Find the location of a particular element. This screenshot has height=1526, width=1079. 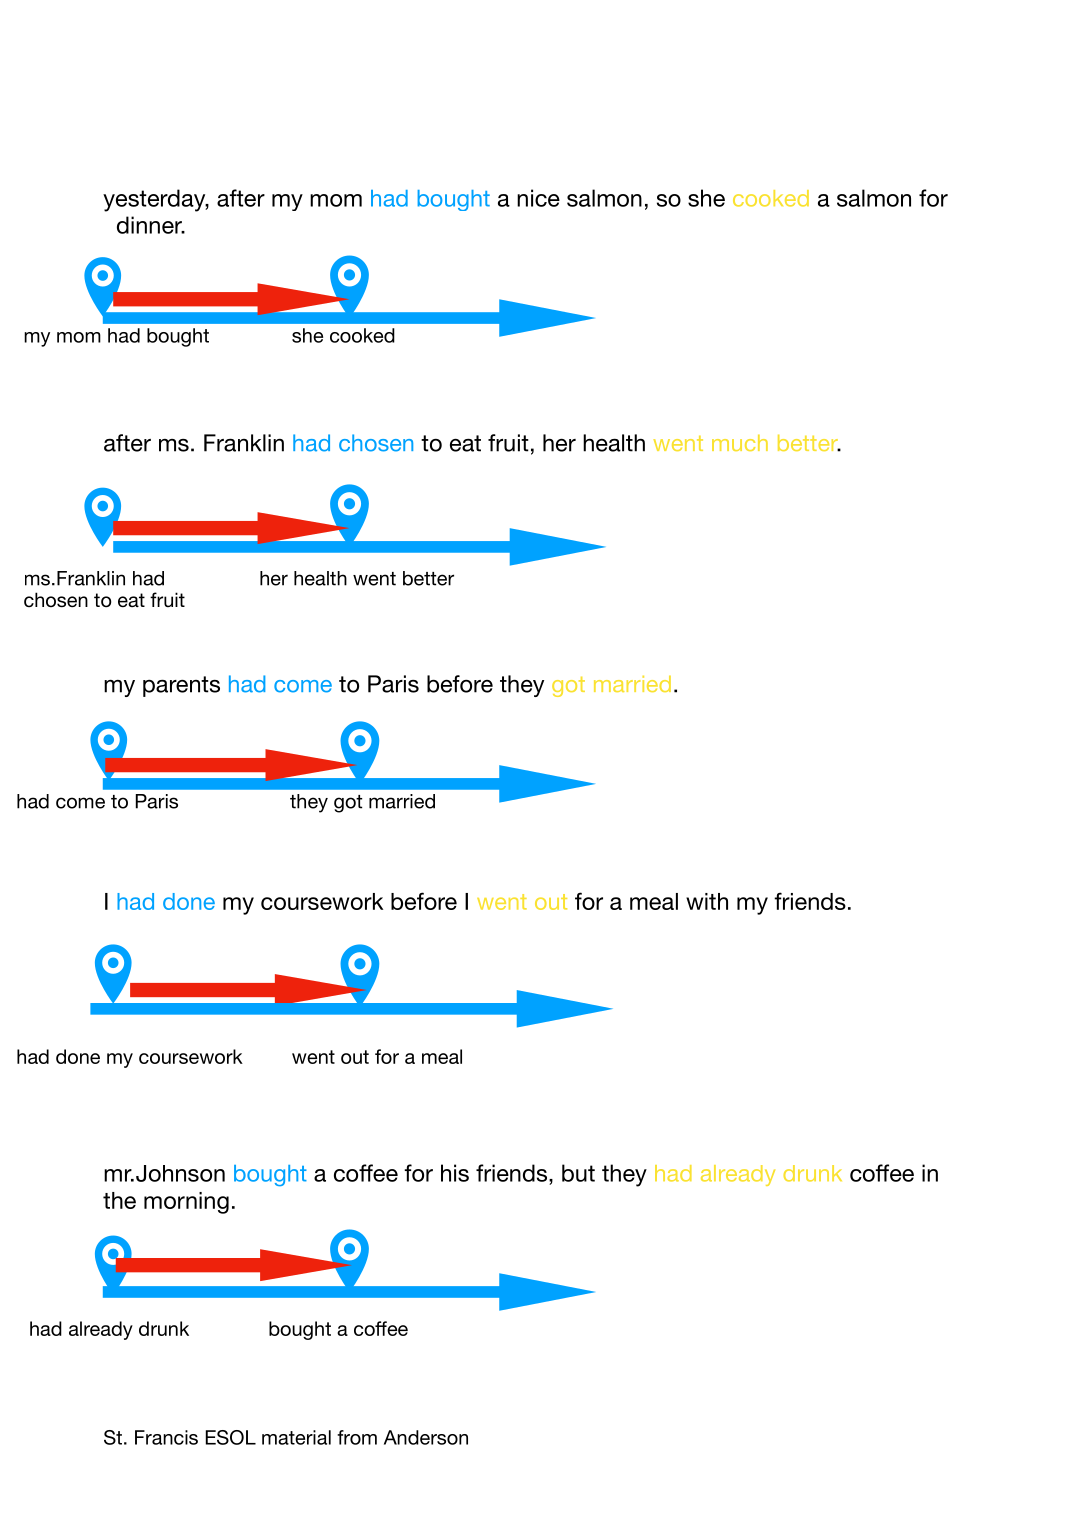

from is located at coordinates (357, 1437).
